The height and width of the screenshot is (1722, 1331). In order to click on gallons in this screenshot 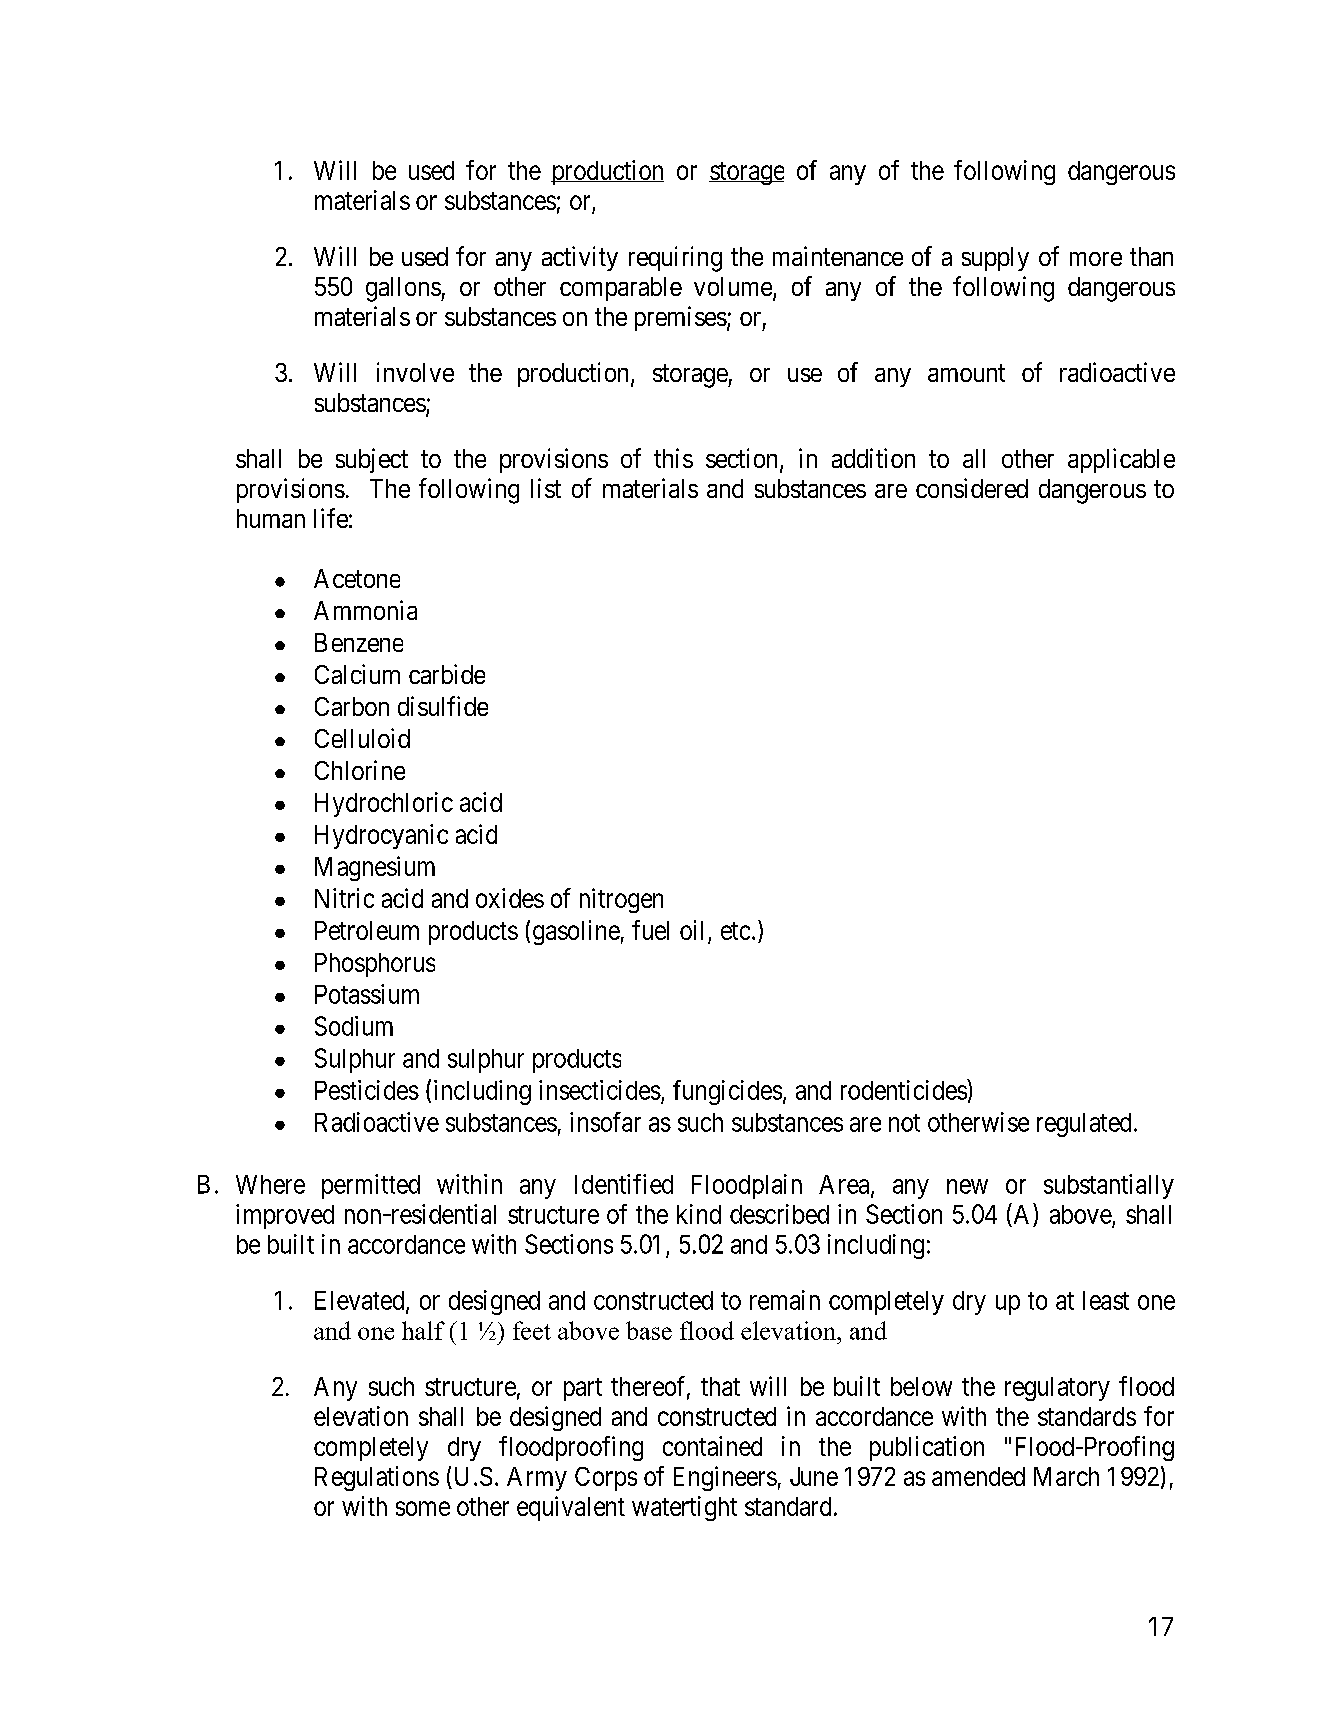, I will do `click(404, 289)`.
